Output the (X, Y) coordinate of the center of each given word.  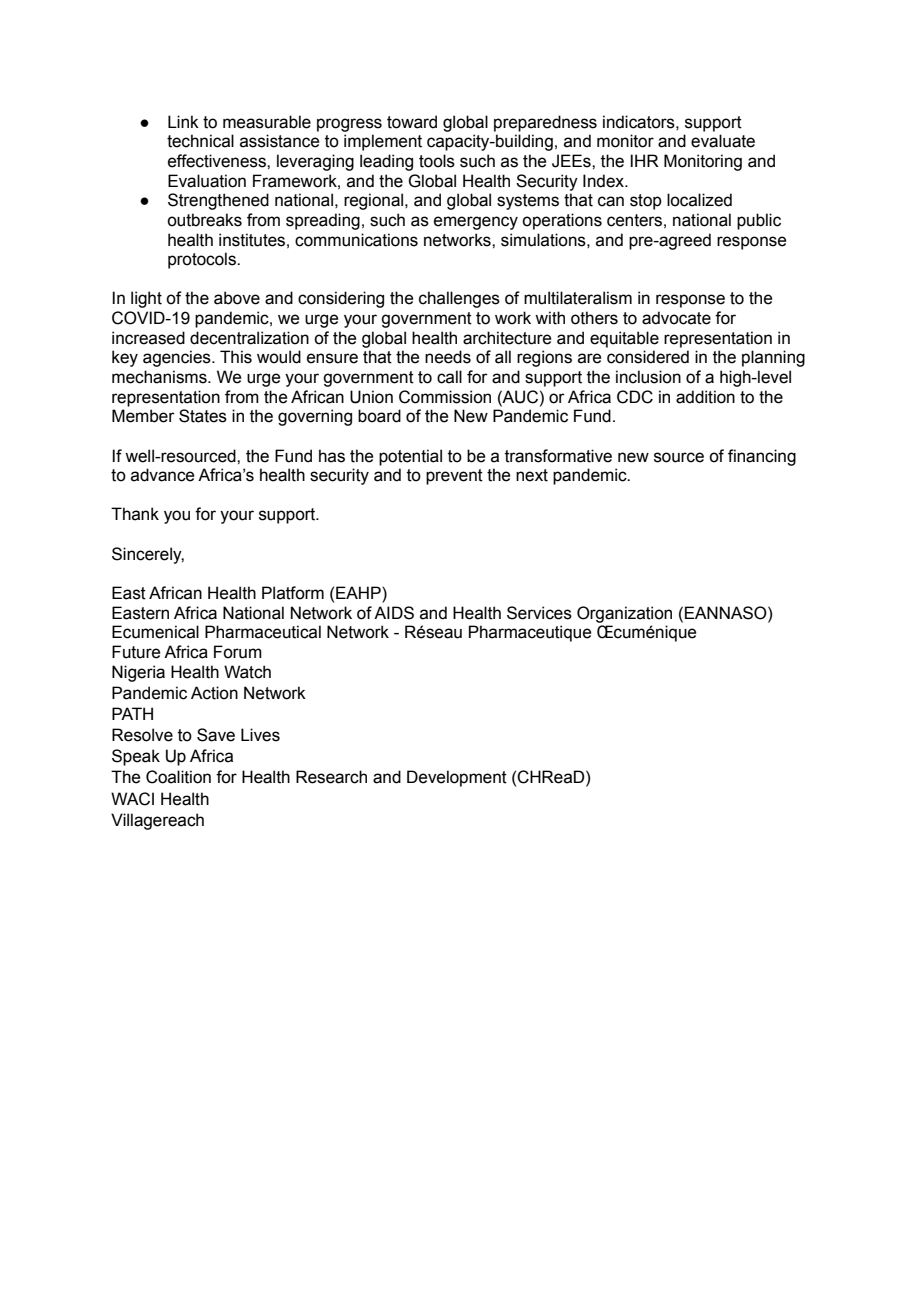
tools (437, 161)
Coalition (178, 777)
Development (457, 778)
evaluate (723, 141)
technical (200, 141)
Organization (624, 614)
